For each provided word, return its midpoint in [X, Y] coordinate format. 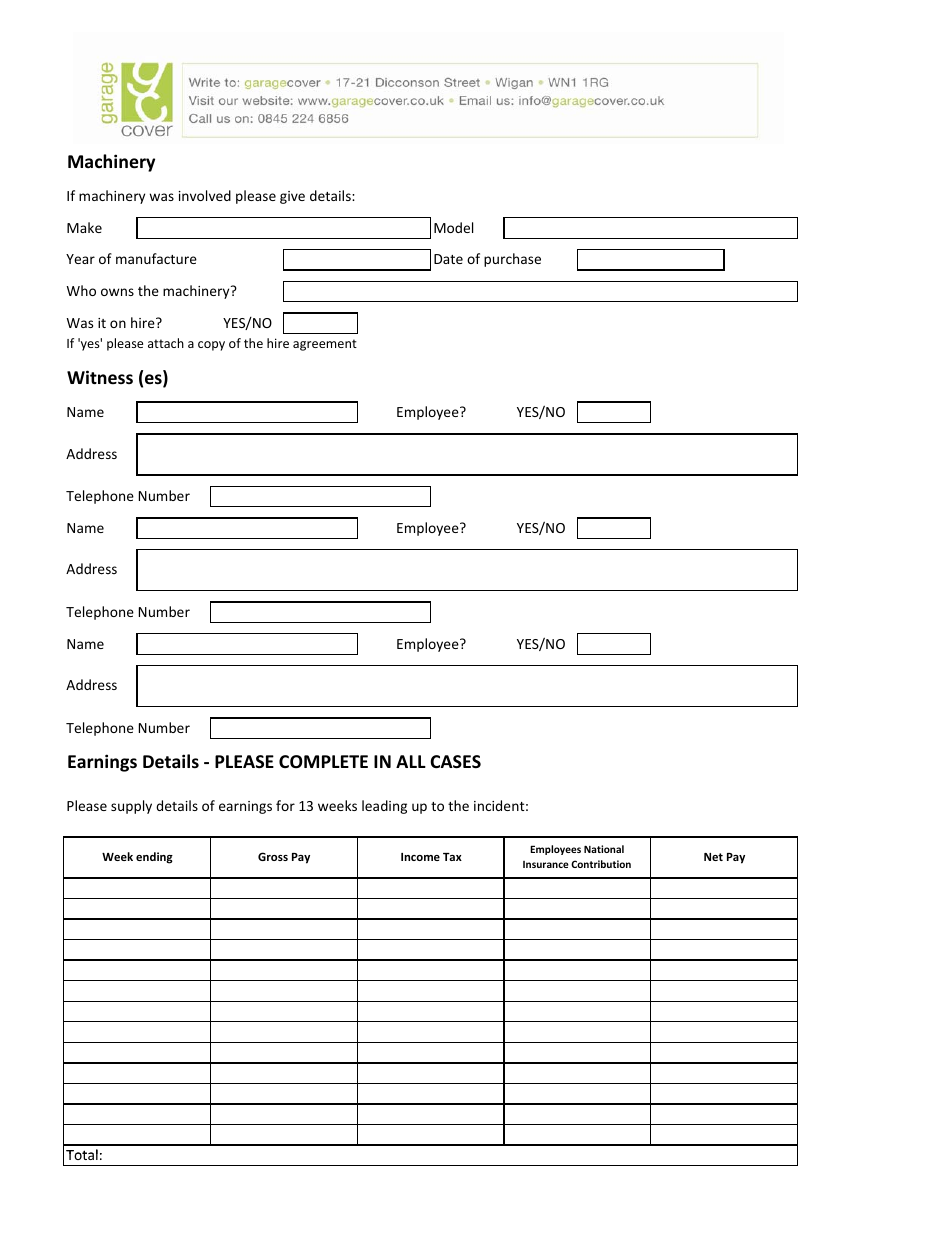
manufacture [156, 258]
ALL [411, 761]
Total [82, 1154]
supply [131, 807]
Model [453, 227]
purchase [512, 260]
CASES [455, 762]
